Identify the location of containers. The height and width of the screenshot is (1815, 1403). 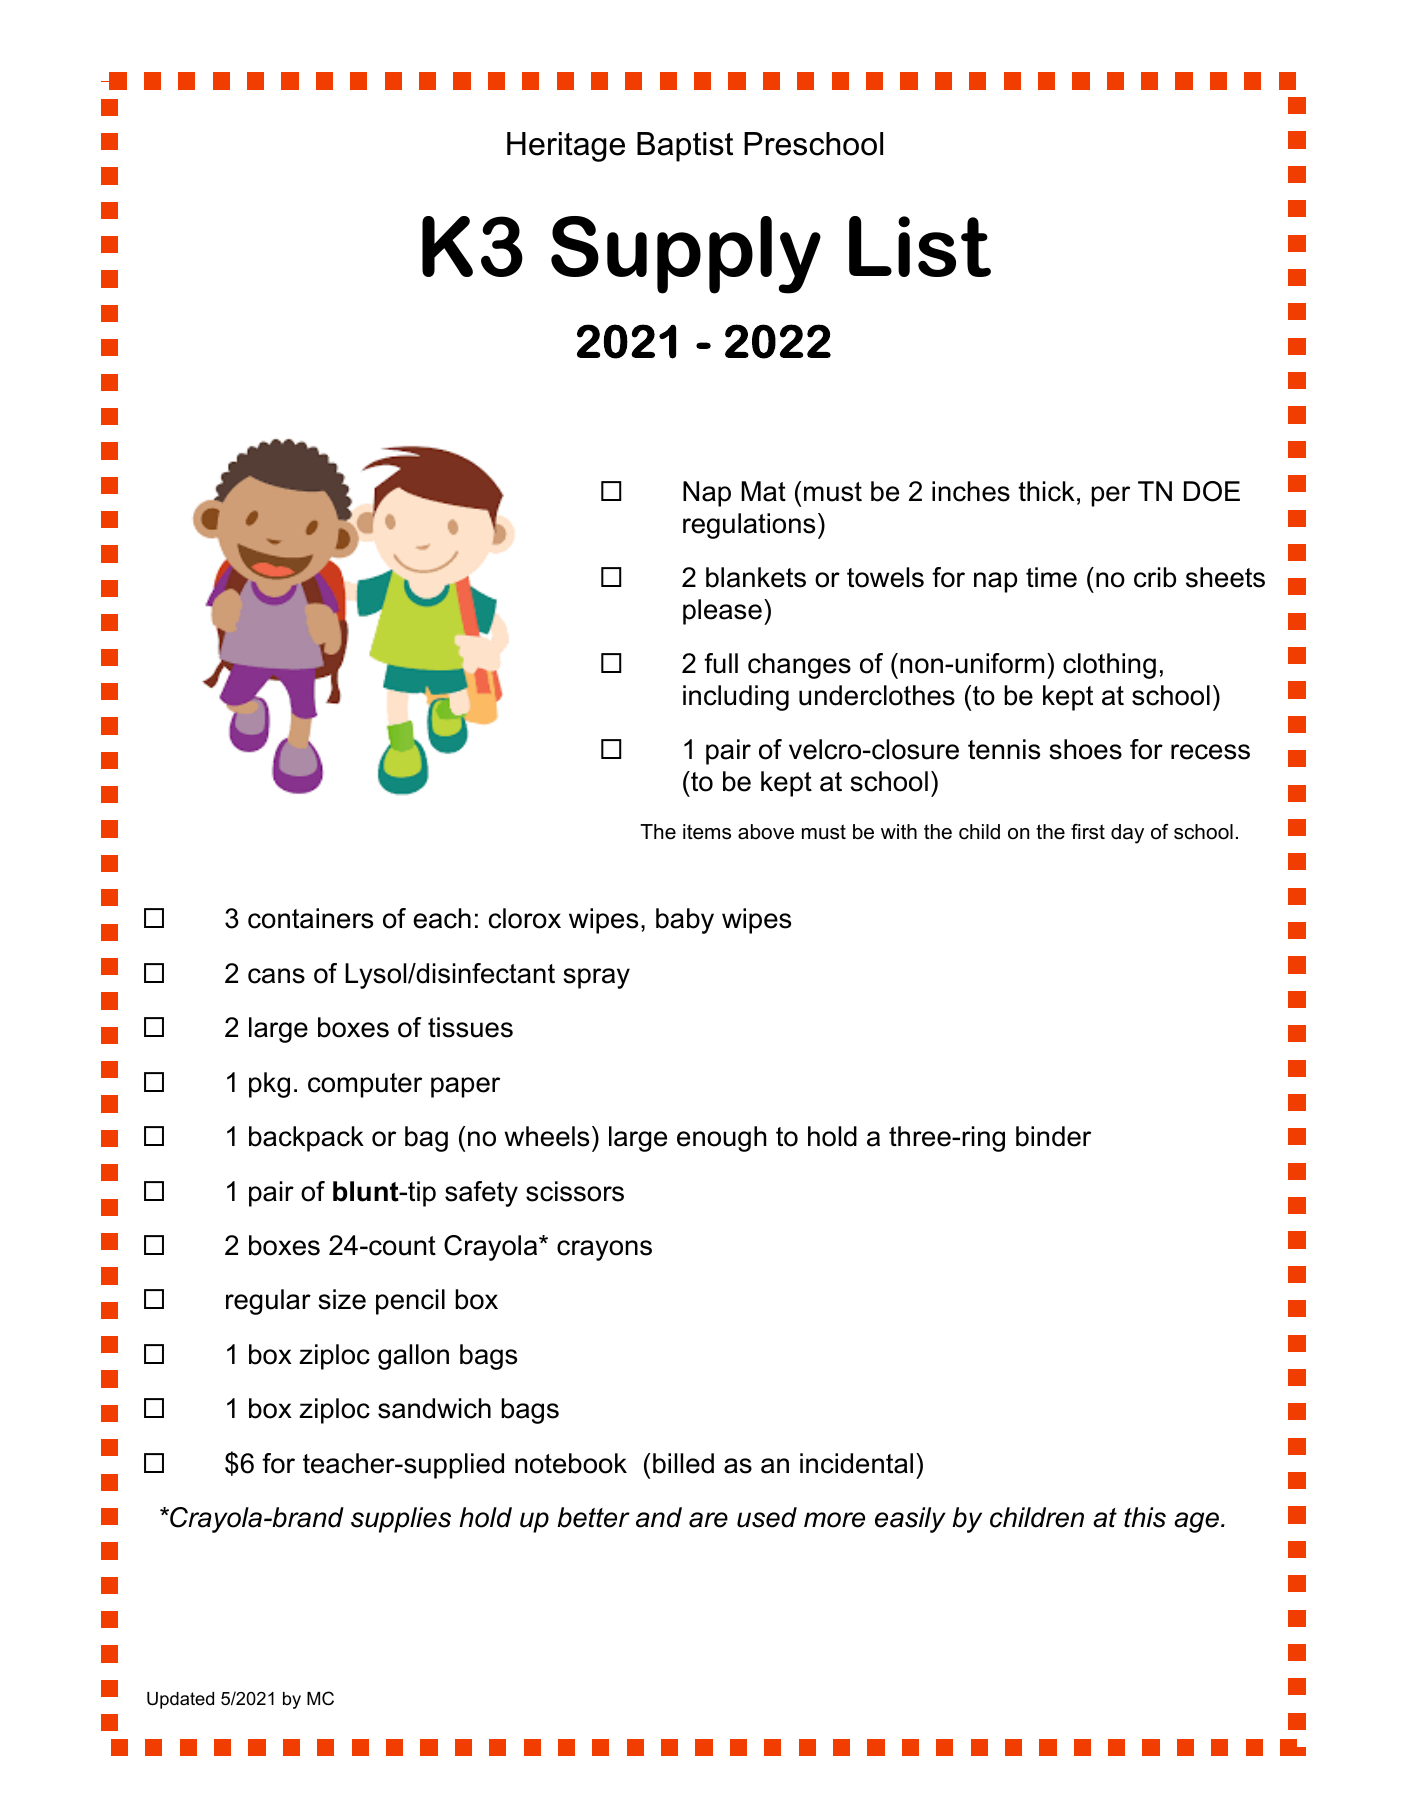
(310, 918).
